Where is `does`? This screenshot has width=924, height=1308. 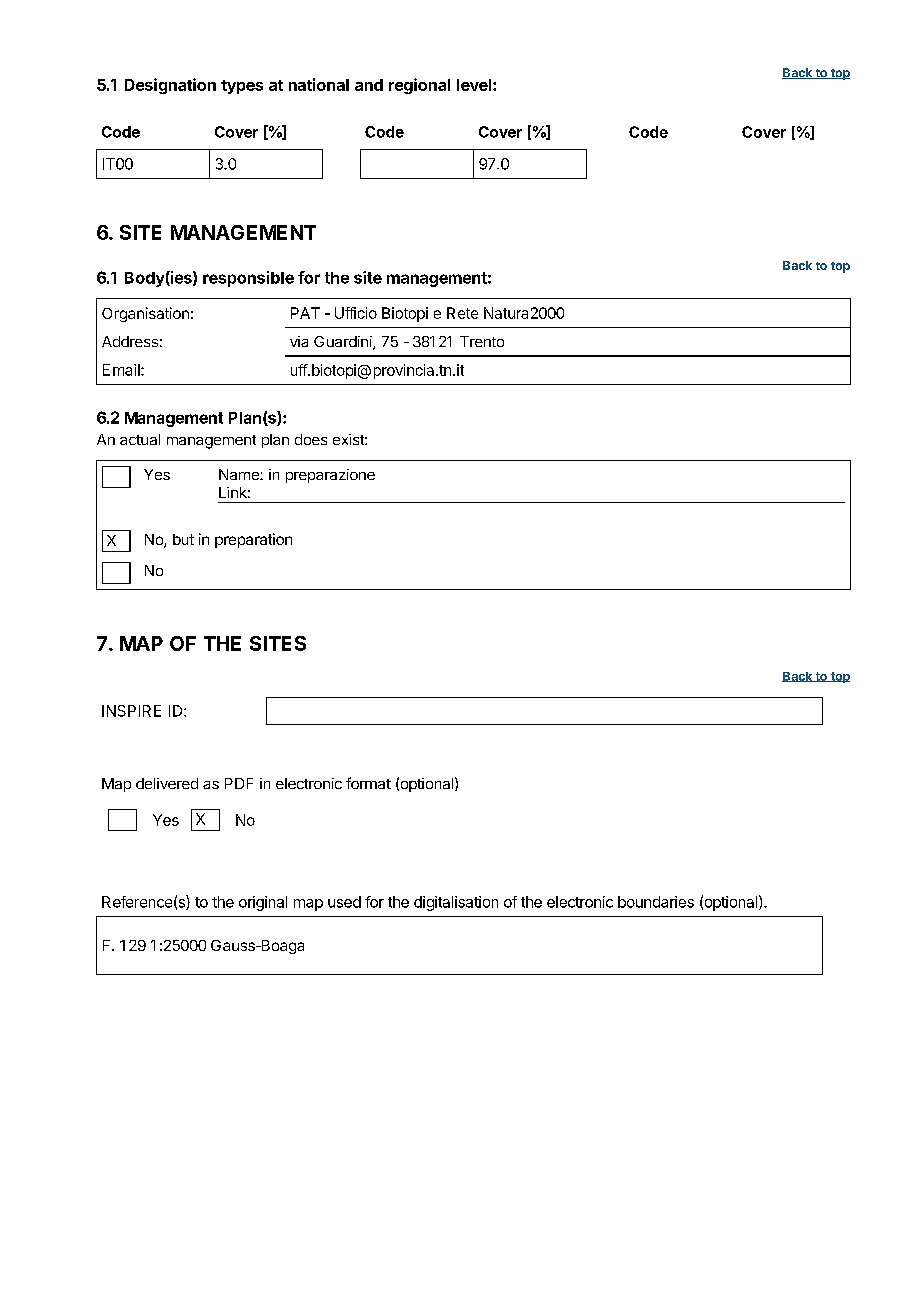
does is located at coordinates (311, 439).
